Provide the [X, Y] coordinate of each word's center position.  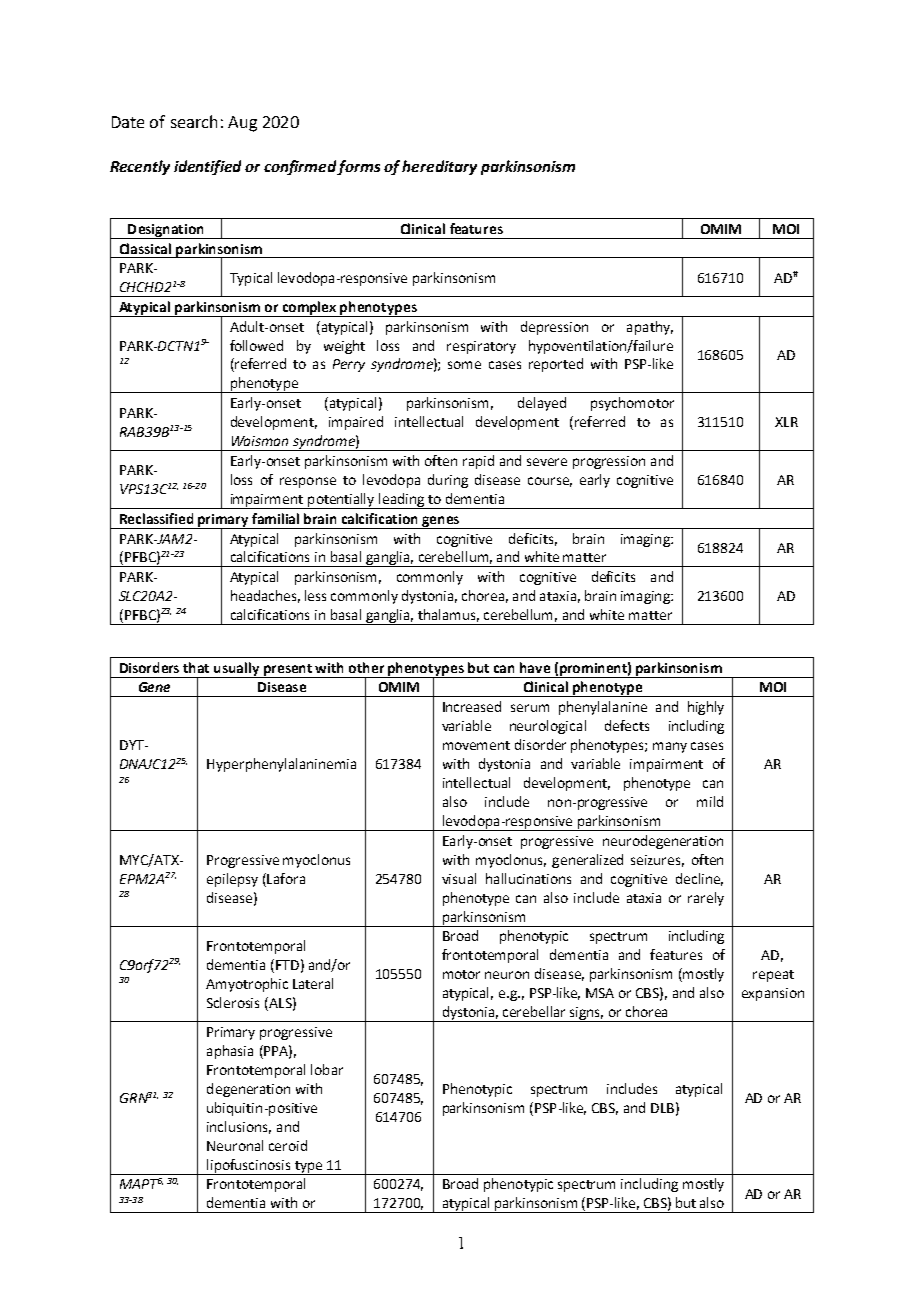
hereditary [439, 167]
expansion [773, 994]
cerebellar [534, 1011]
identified [207, 167]
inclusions [239, 1127]
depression [554, 328]
